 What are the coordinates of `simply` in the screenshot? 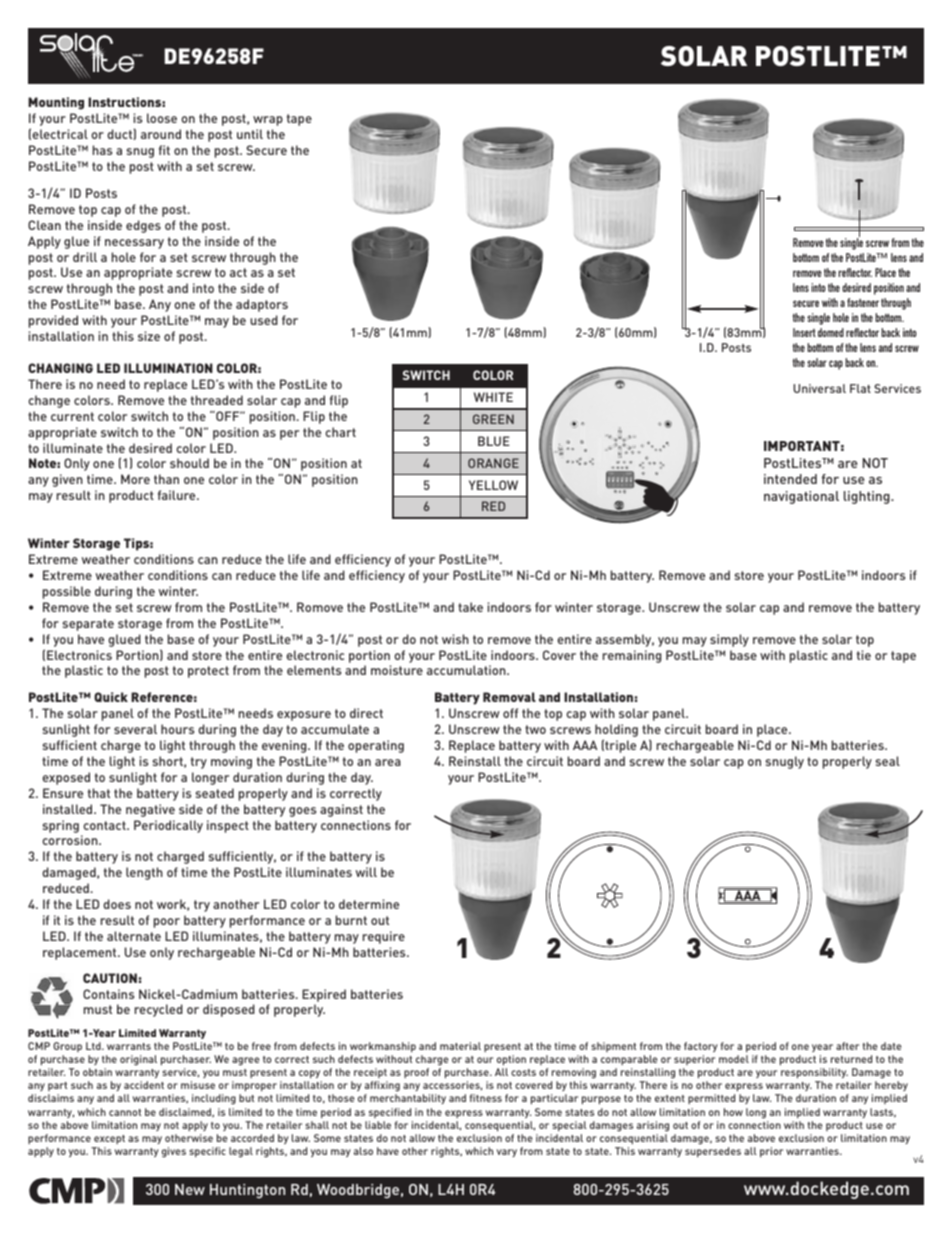 It's located at (729, 640).
